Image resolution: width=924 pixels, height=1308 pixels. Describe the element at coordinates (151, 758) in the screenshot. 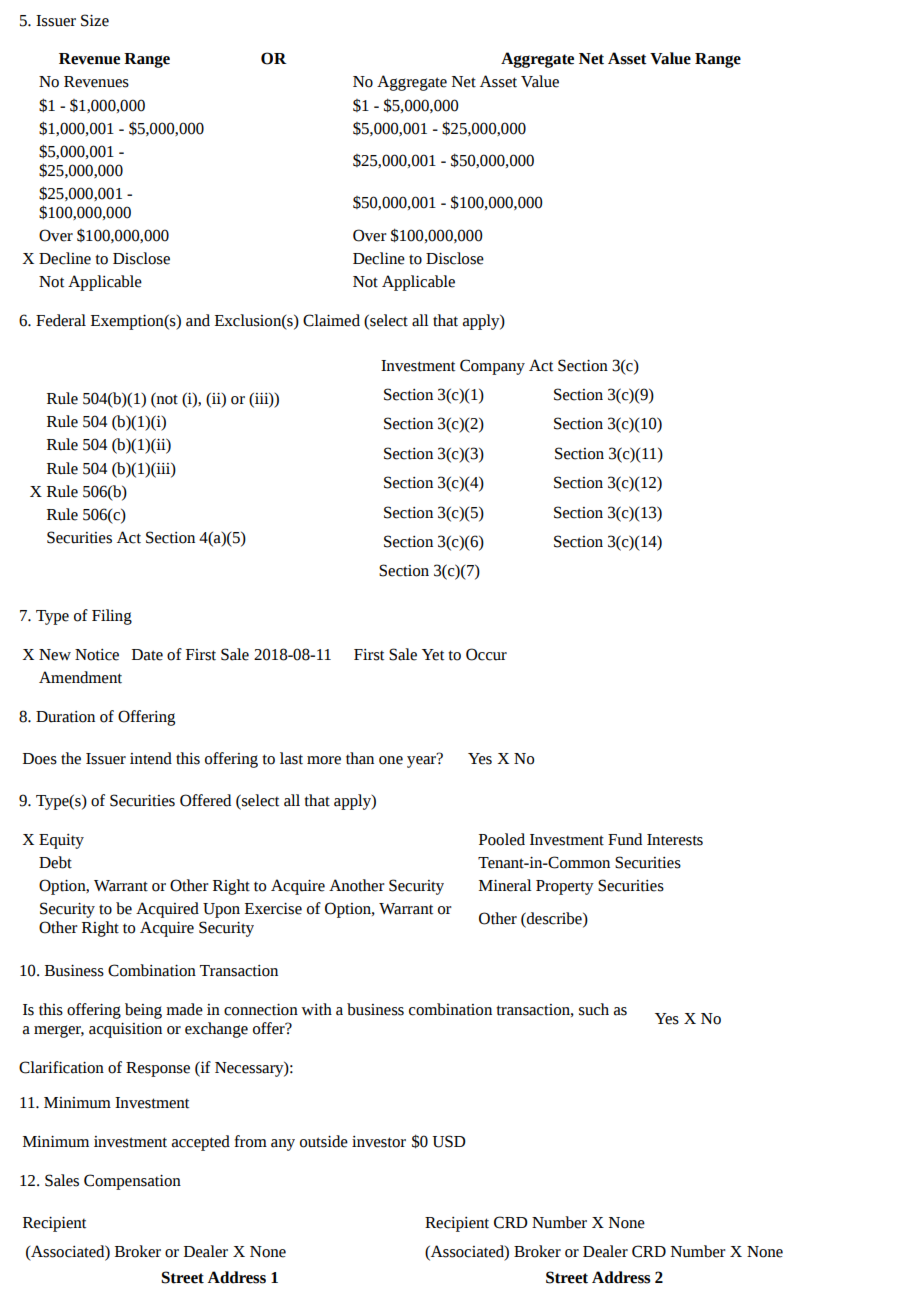

I see `intend` at that location.
